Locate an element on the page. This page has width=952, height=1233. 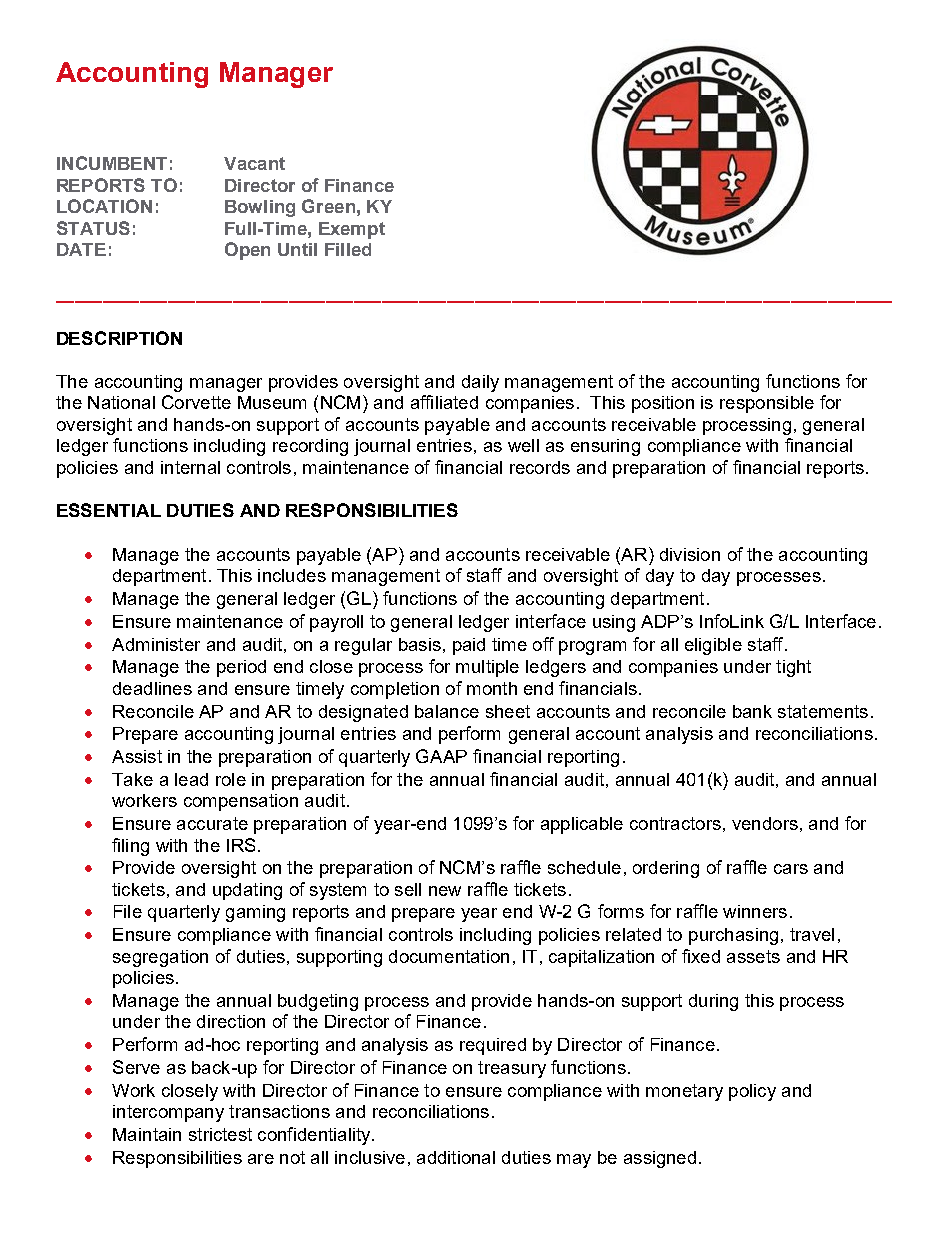
responsible is located at coordinates (767, 404).
